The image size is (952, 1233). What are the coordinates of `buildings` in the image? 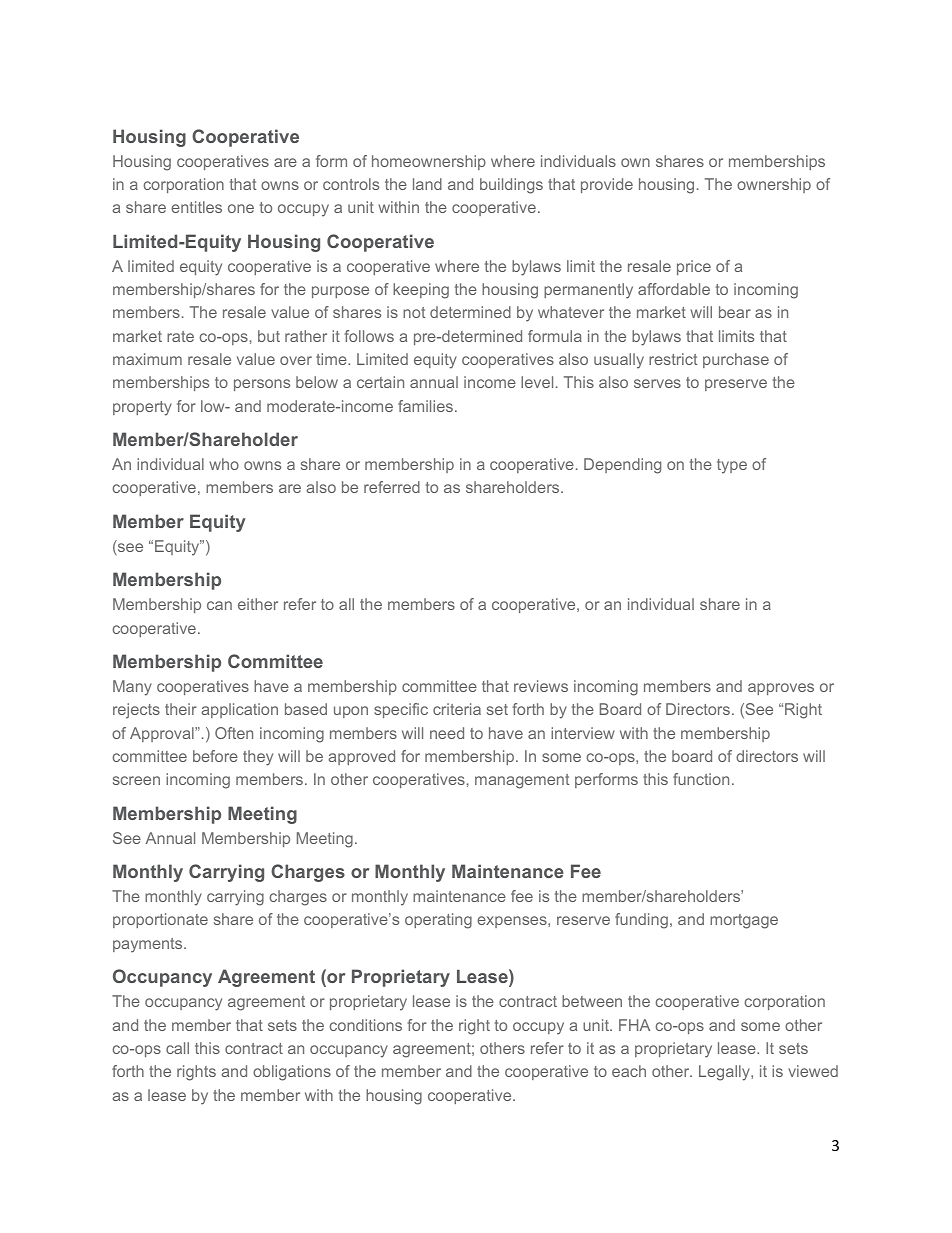 It's located at (511, 186).
